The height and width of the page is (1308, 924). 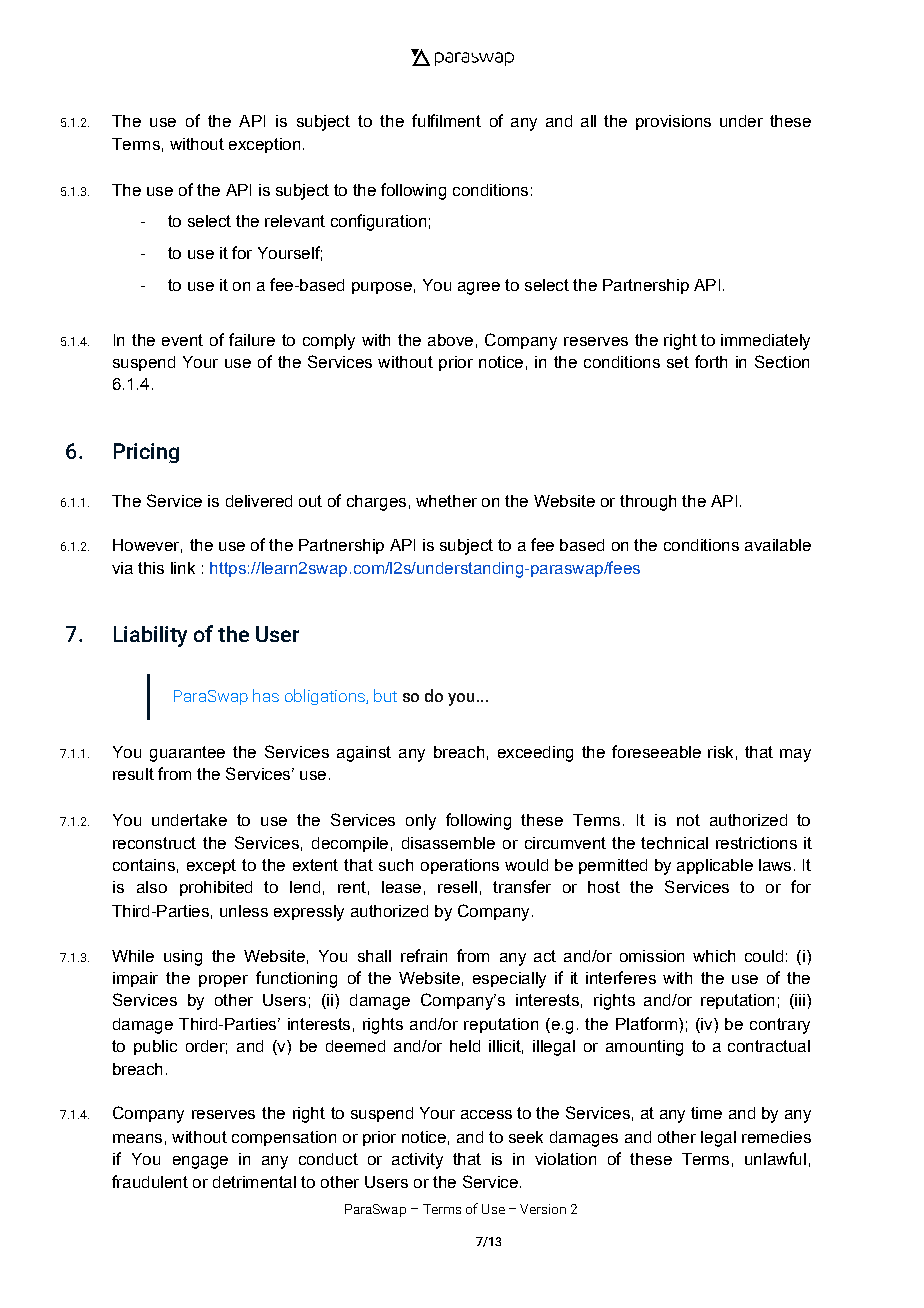 What do you see at coordinates (146, 453) in the page?
I see `Pricing` at bounding box center [146, 453].
